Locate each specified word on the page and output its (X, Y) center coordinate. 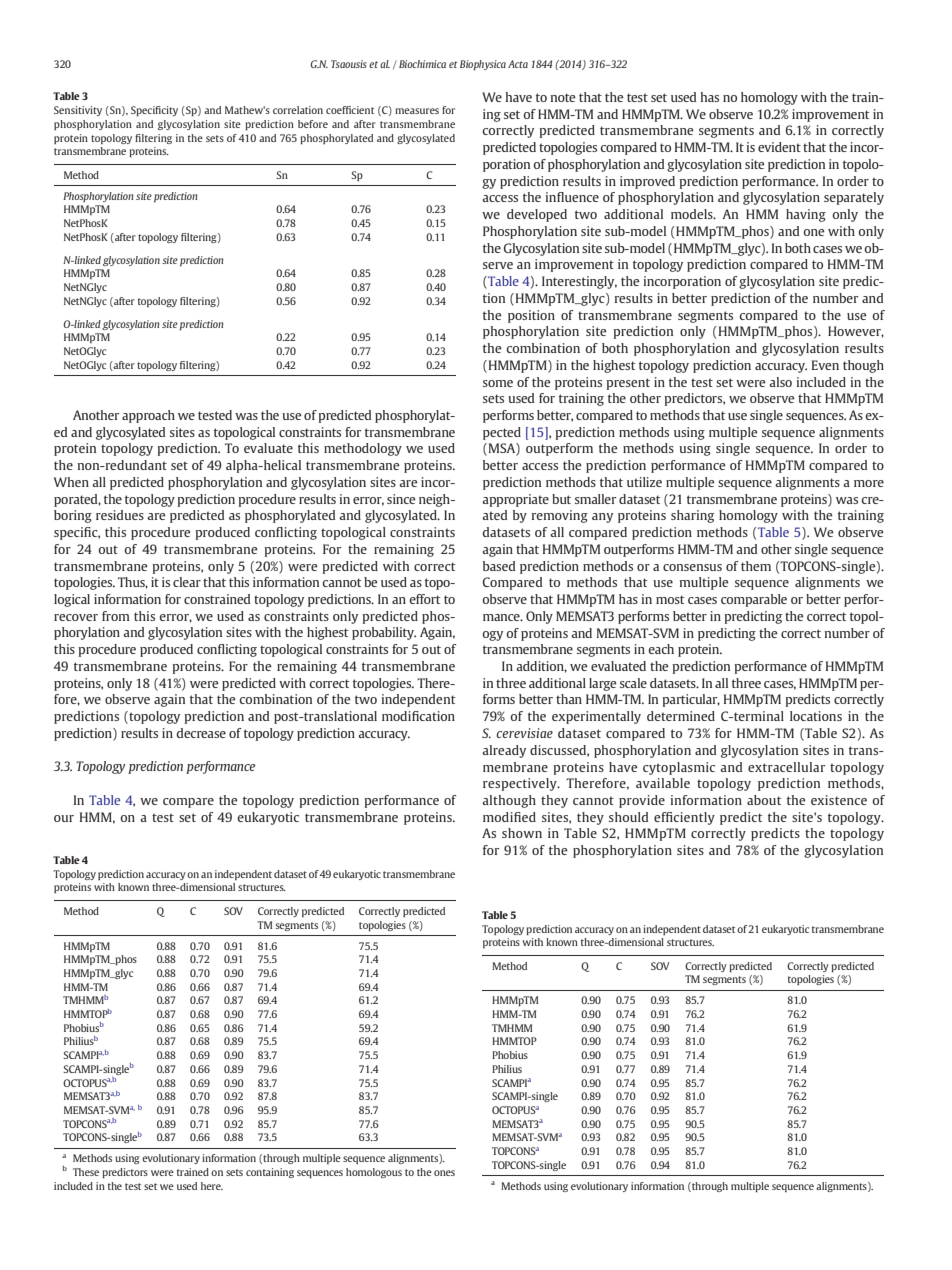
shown (522, 833)
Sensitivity (78, 111)
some (498, 383)
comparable (754, 600)
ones (444, 1173)
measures (417, 111)
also (780, 382)
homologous (374, 1173)
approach (148, 416)
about (764, 800)
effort (425, 599)
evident (779, 147)
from (116, 616)
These (86, 1172)
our (64, 818)
